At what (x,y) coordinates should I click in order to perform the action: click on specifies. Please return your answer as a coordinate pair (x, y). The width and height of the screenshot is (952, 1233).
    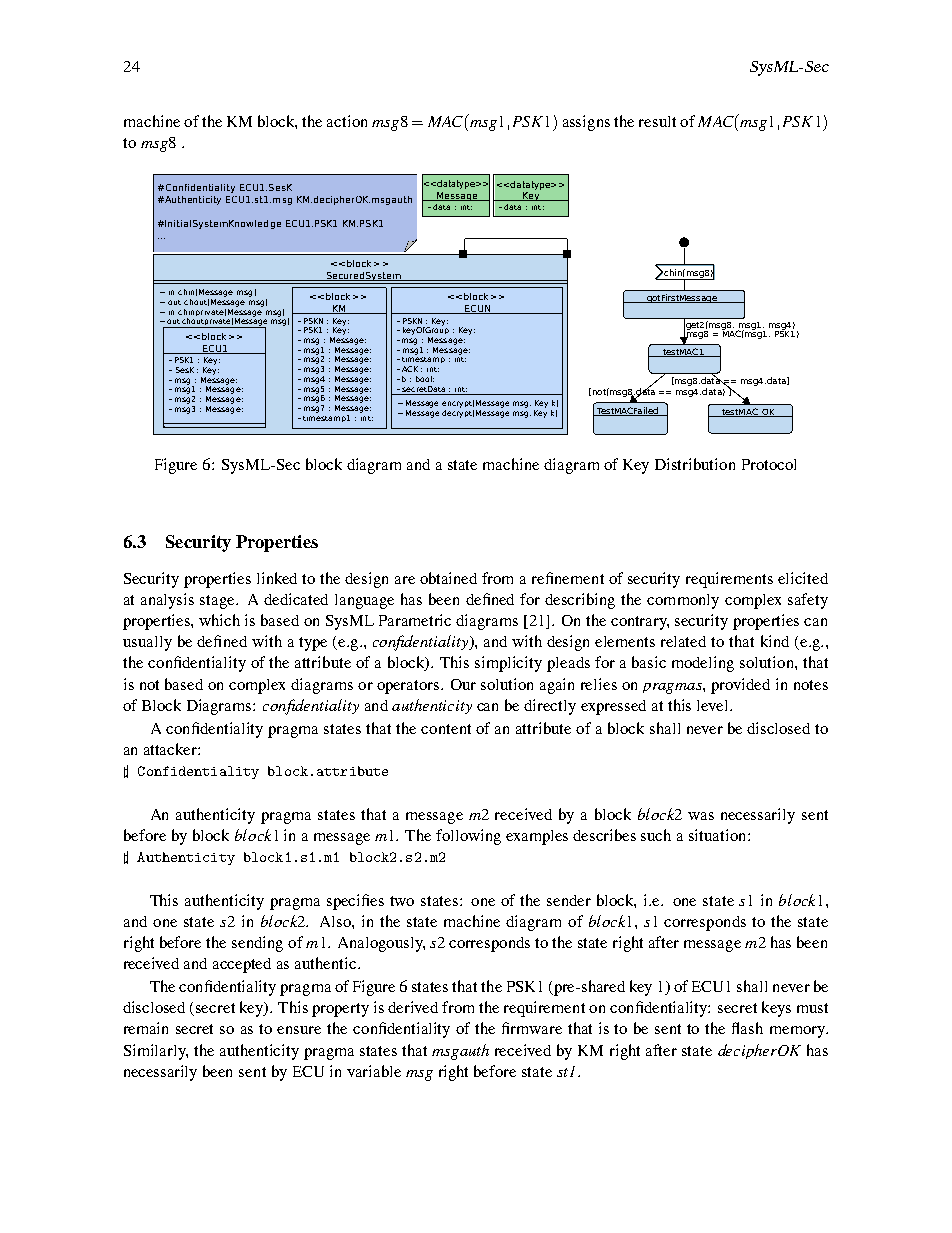
    Looking at the image, I should click on (355, 902).
